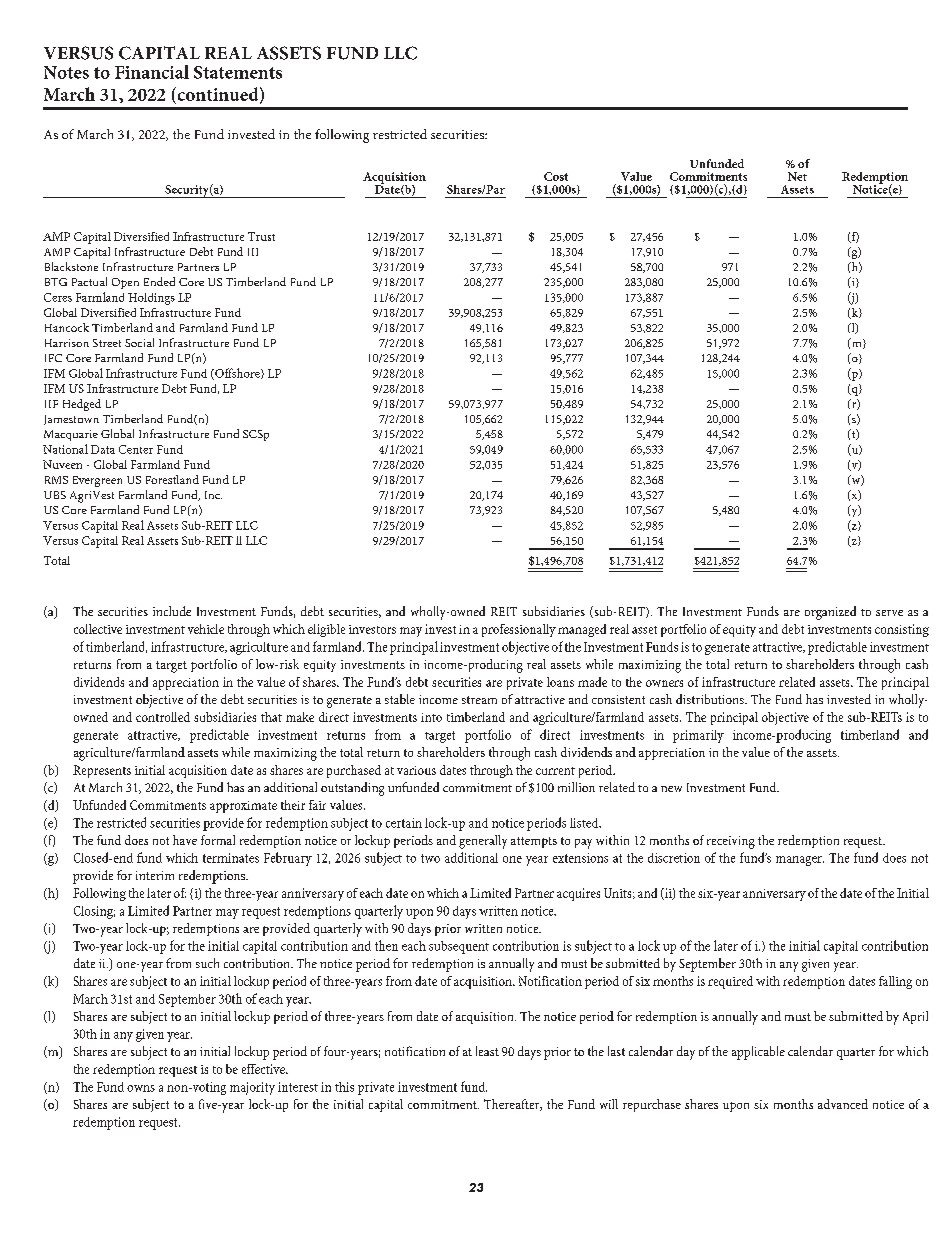  What do you see at coordinates (698, 736) in the page?
I see `primarily` at bounding box center [698, 736].
